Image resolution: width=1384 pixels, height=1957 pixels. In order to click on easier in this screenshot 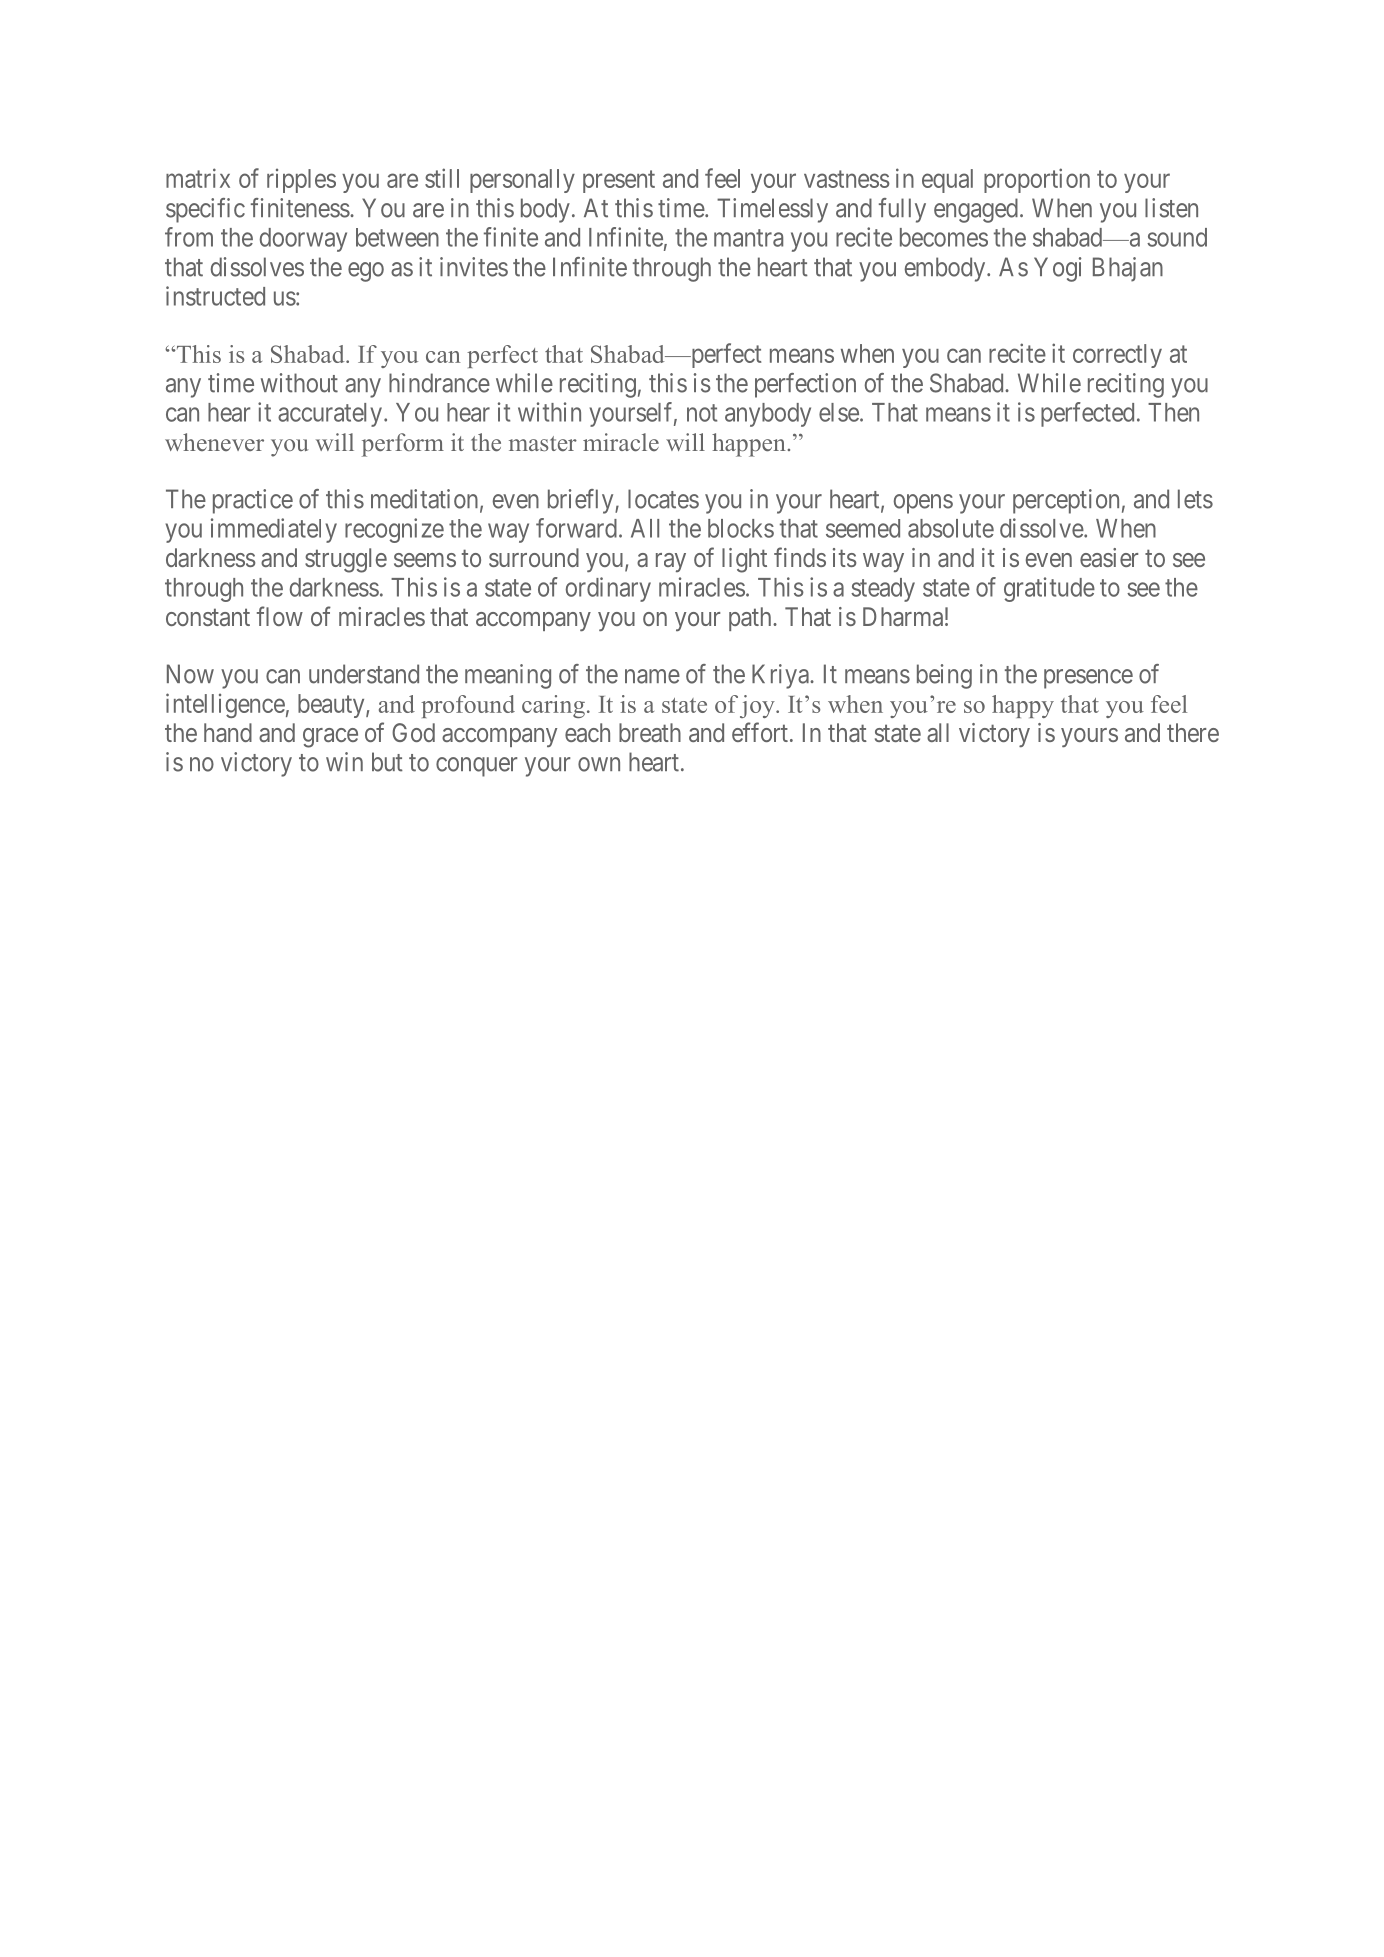, I will do `click(1109, 557)`.
